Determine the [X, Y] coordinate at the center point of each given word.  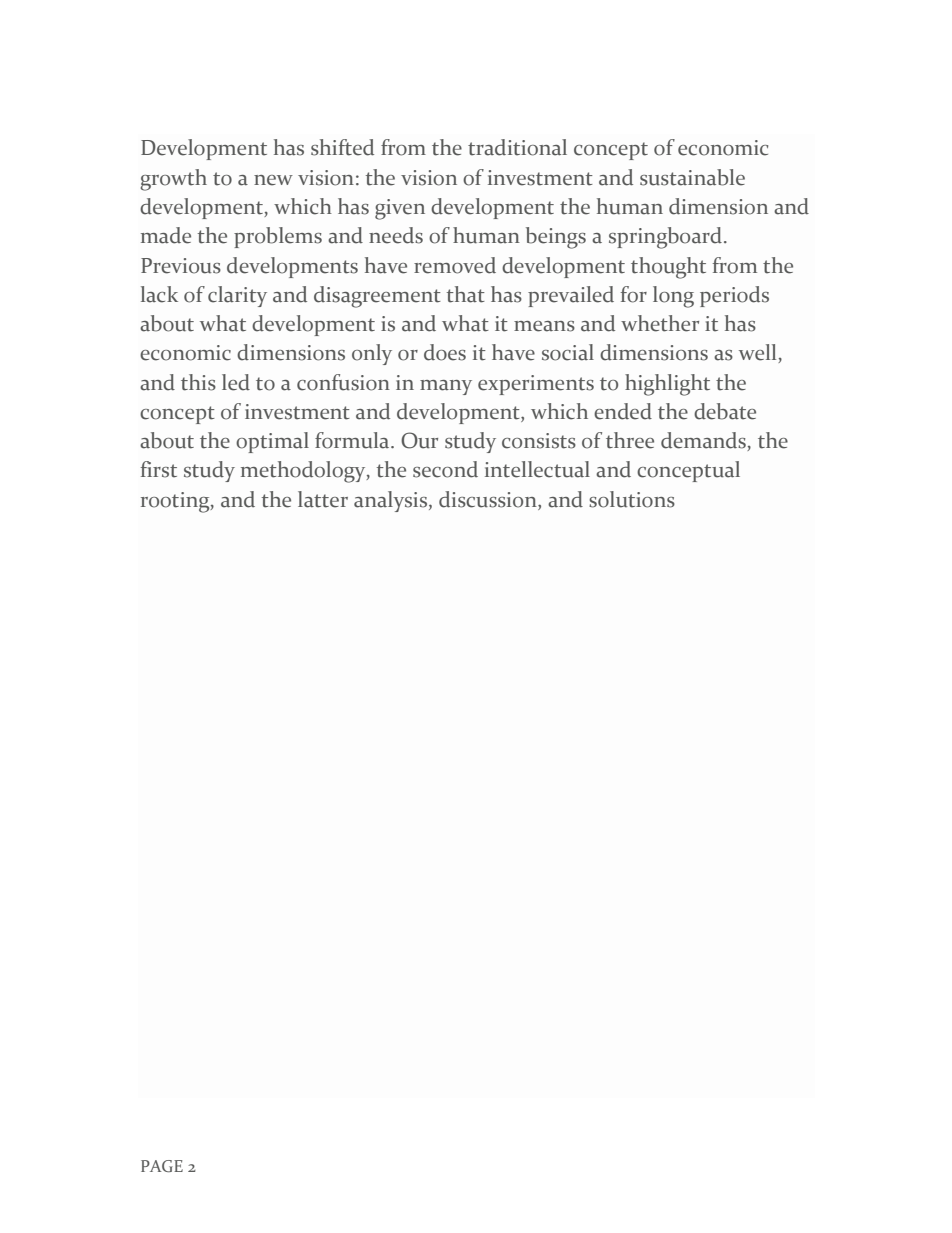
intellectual [537, 469]
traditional [517, 147]
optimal [272, 442]
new [273, 180]
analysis [392, 501]
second [445, 469]
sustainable [692, 177]
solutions [632, 499]
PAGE [162, 1166]
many [446, 387]
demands [704, 441]
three [630, 440]
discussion [489, 499]
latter [323, 499]
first [159, 469]
